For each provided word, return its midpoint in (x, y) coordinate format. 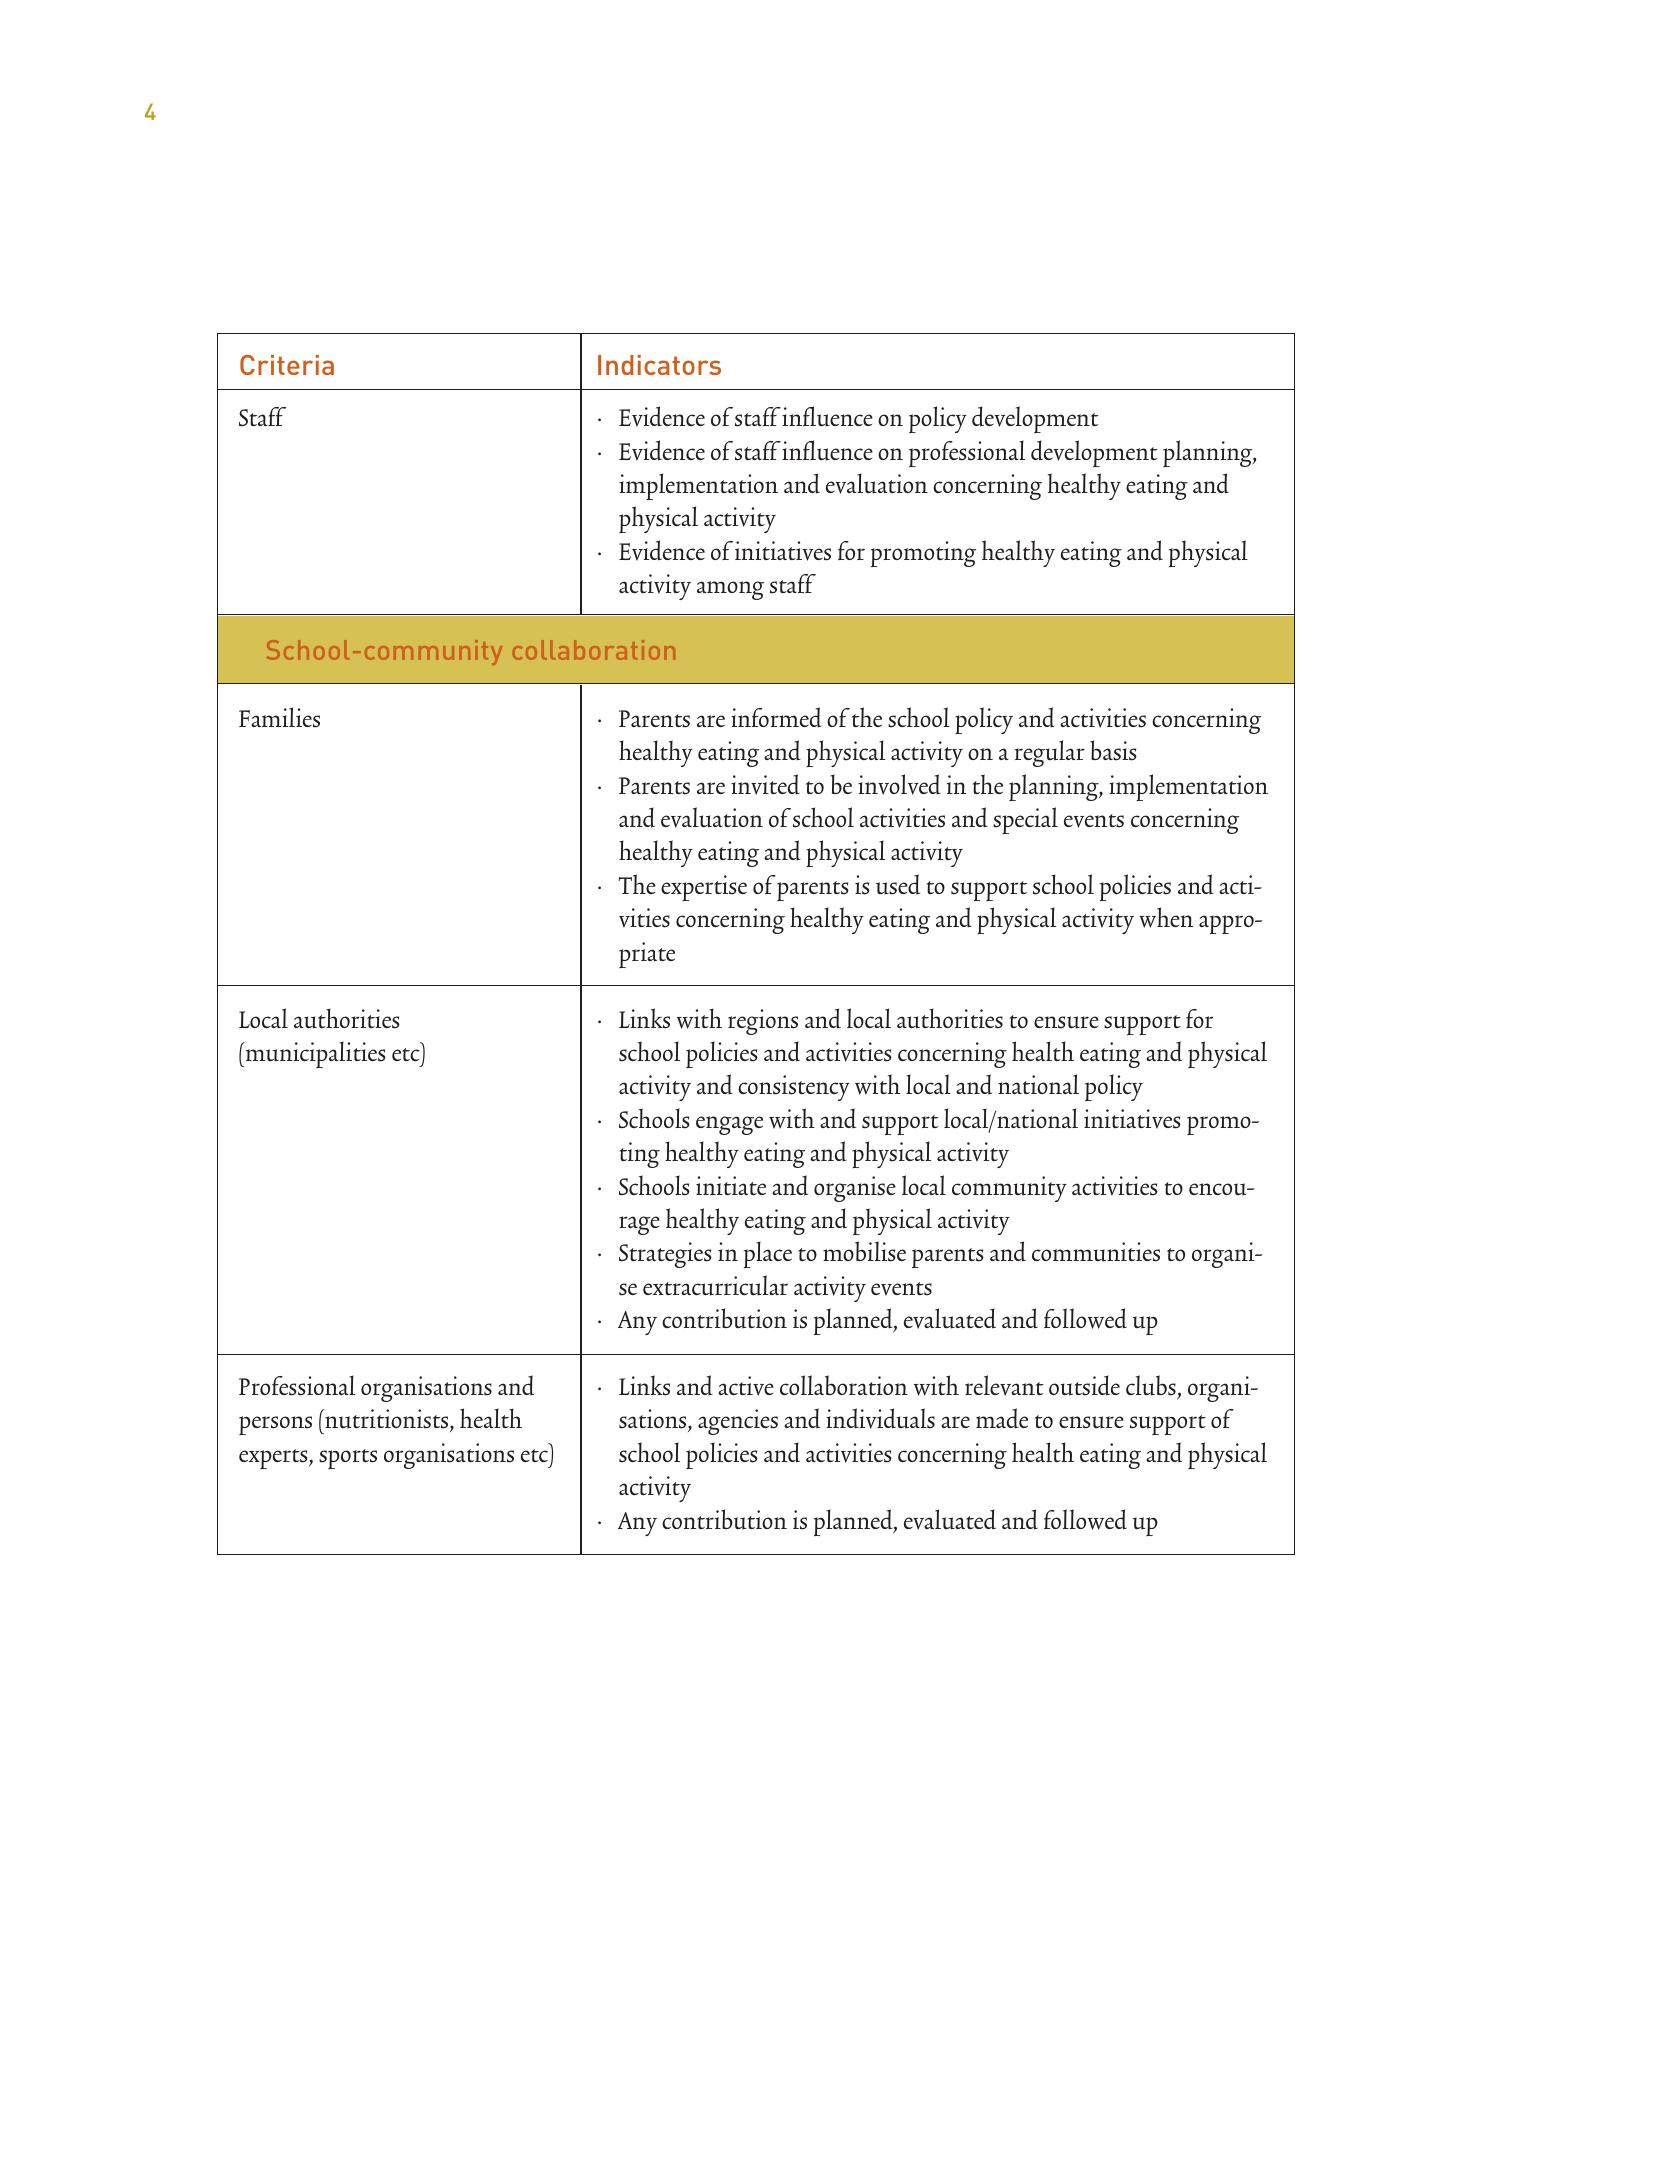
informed (776, 717)
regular (1050, 753)
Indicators (659, 365)
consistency (794, 1088)
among (730, 590)
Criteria (287, 365)
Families (279, 717)
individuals (880, 1418)
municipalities (314, 1054)
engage (729, 1125)
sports (348, 1459)
